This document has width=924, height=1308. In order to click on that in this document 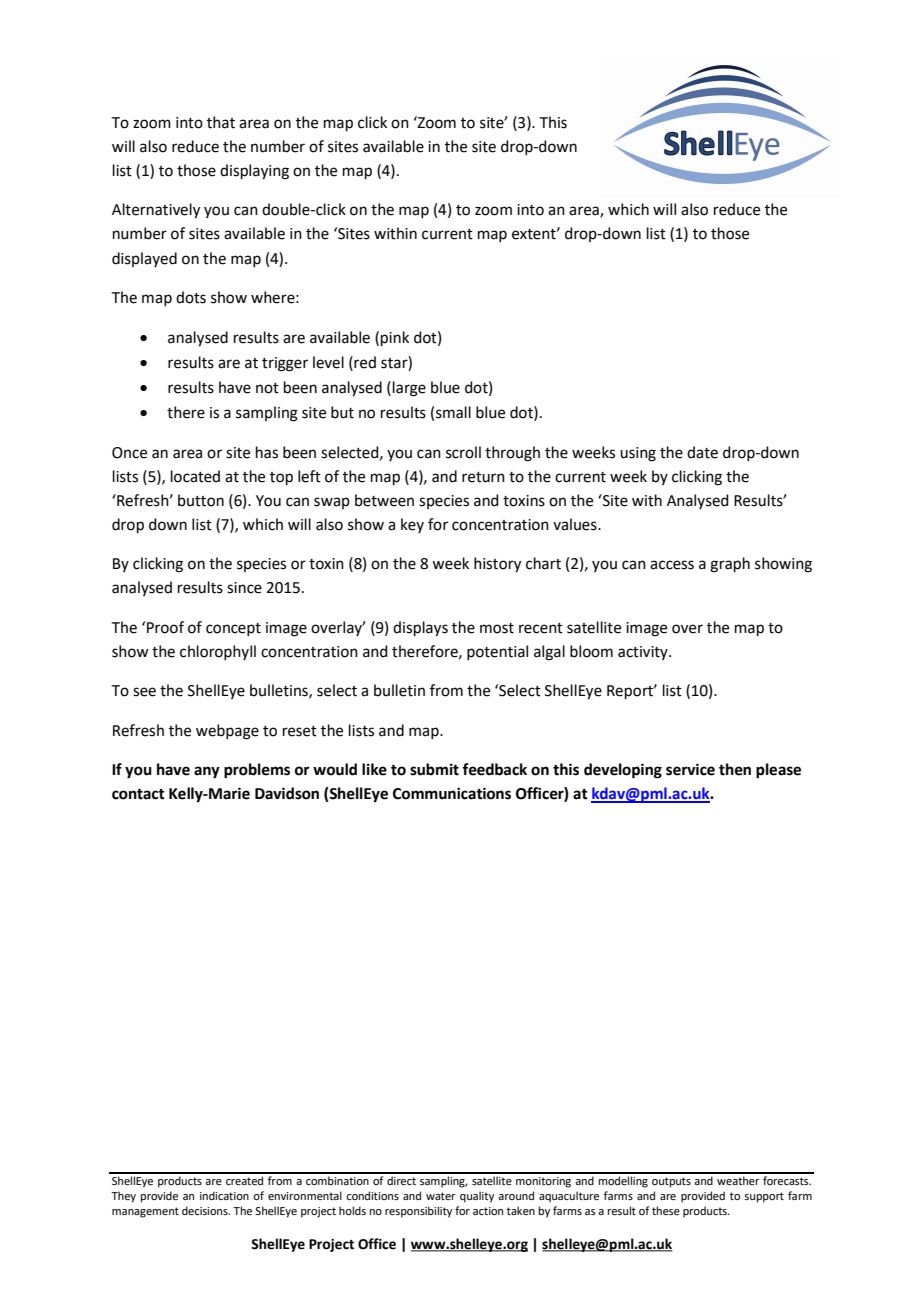, I will do `click(221, 122)`.
